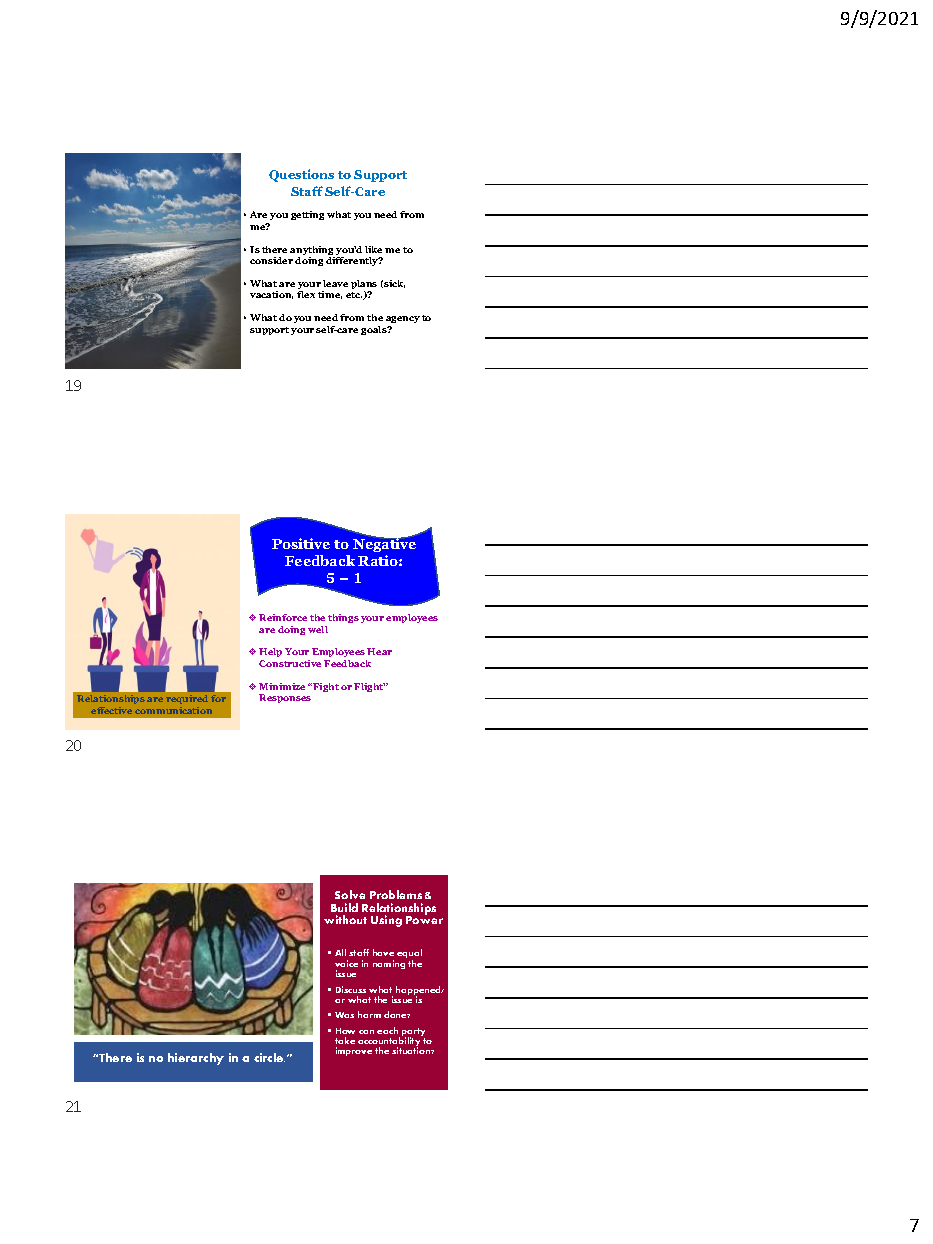  What do you see at coordinates (373, 249) in the page?
I see `like` at bounding box center [373, 249].
